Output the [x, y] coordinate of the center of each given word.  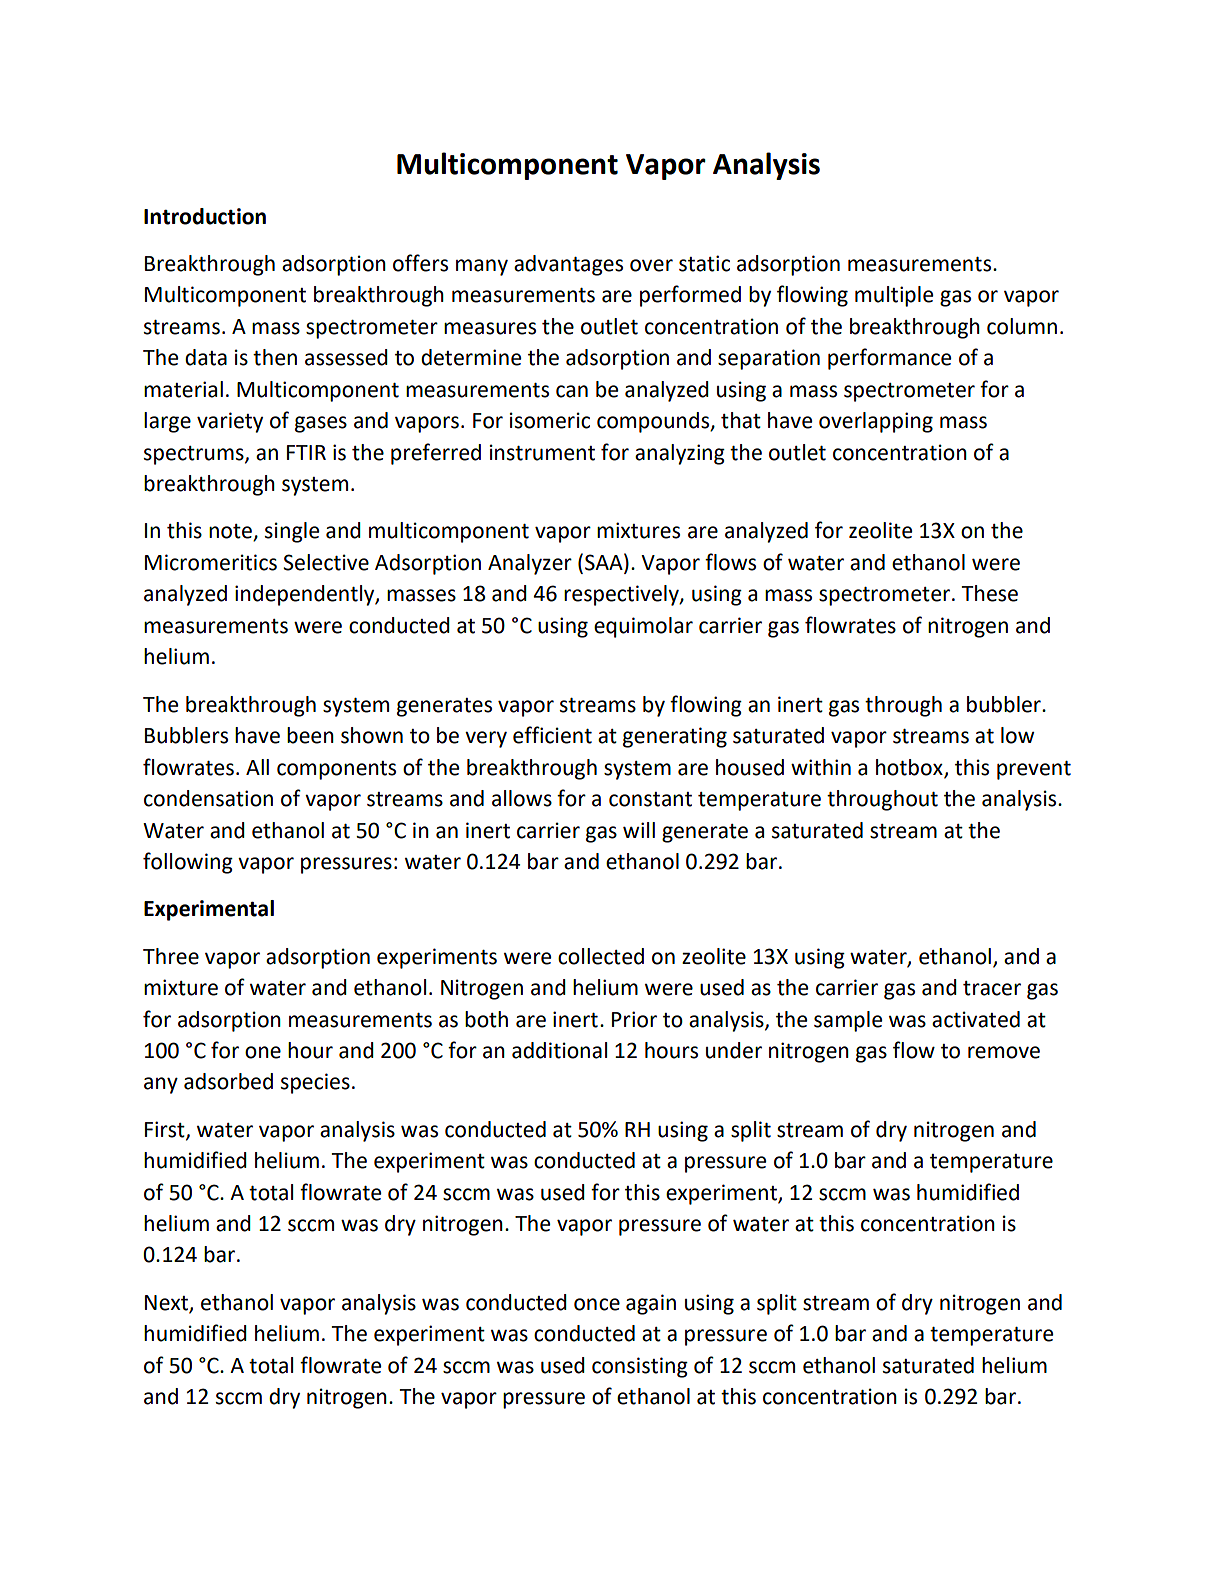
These [989, 593]
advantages [568, 265]
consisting [640, 1367]
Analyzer [530, 564]
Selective [326, 562]
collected [601, 956]
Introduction [205, 216]
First [166, 1130]
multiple [894, 296]
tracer [992, 988]
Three [171, 956]
